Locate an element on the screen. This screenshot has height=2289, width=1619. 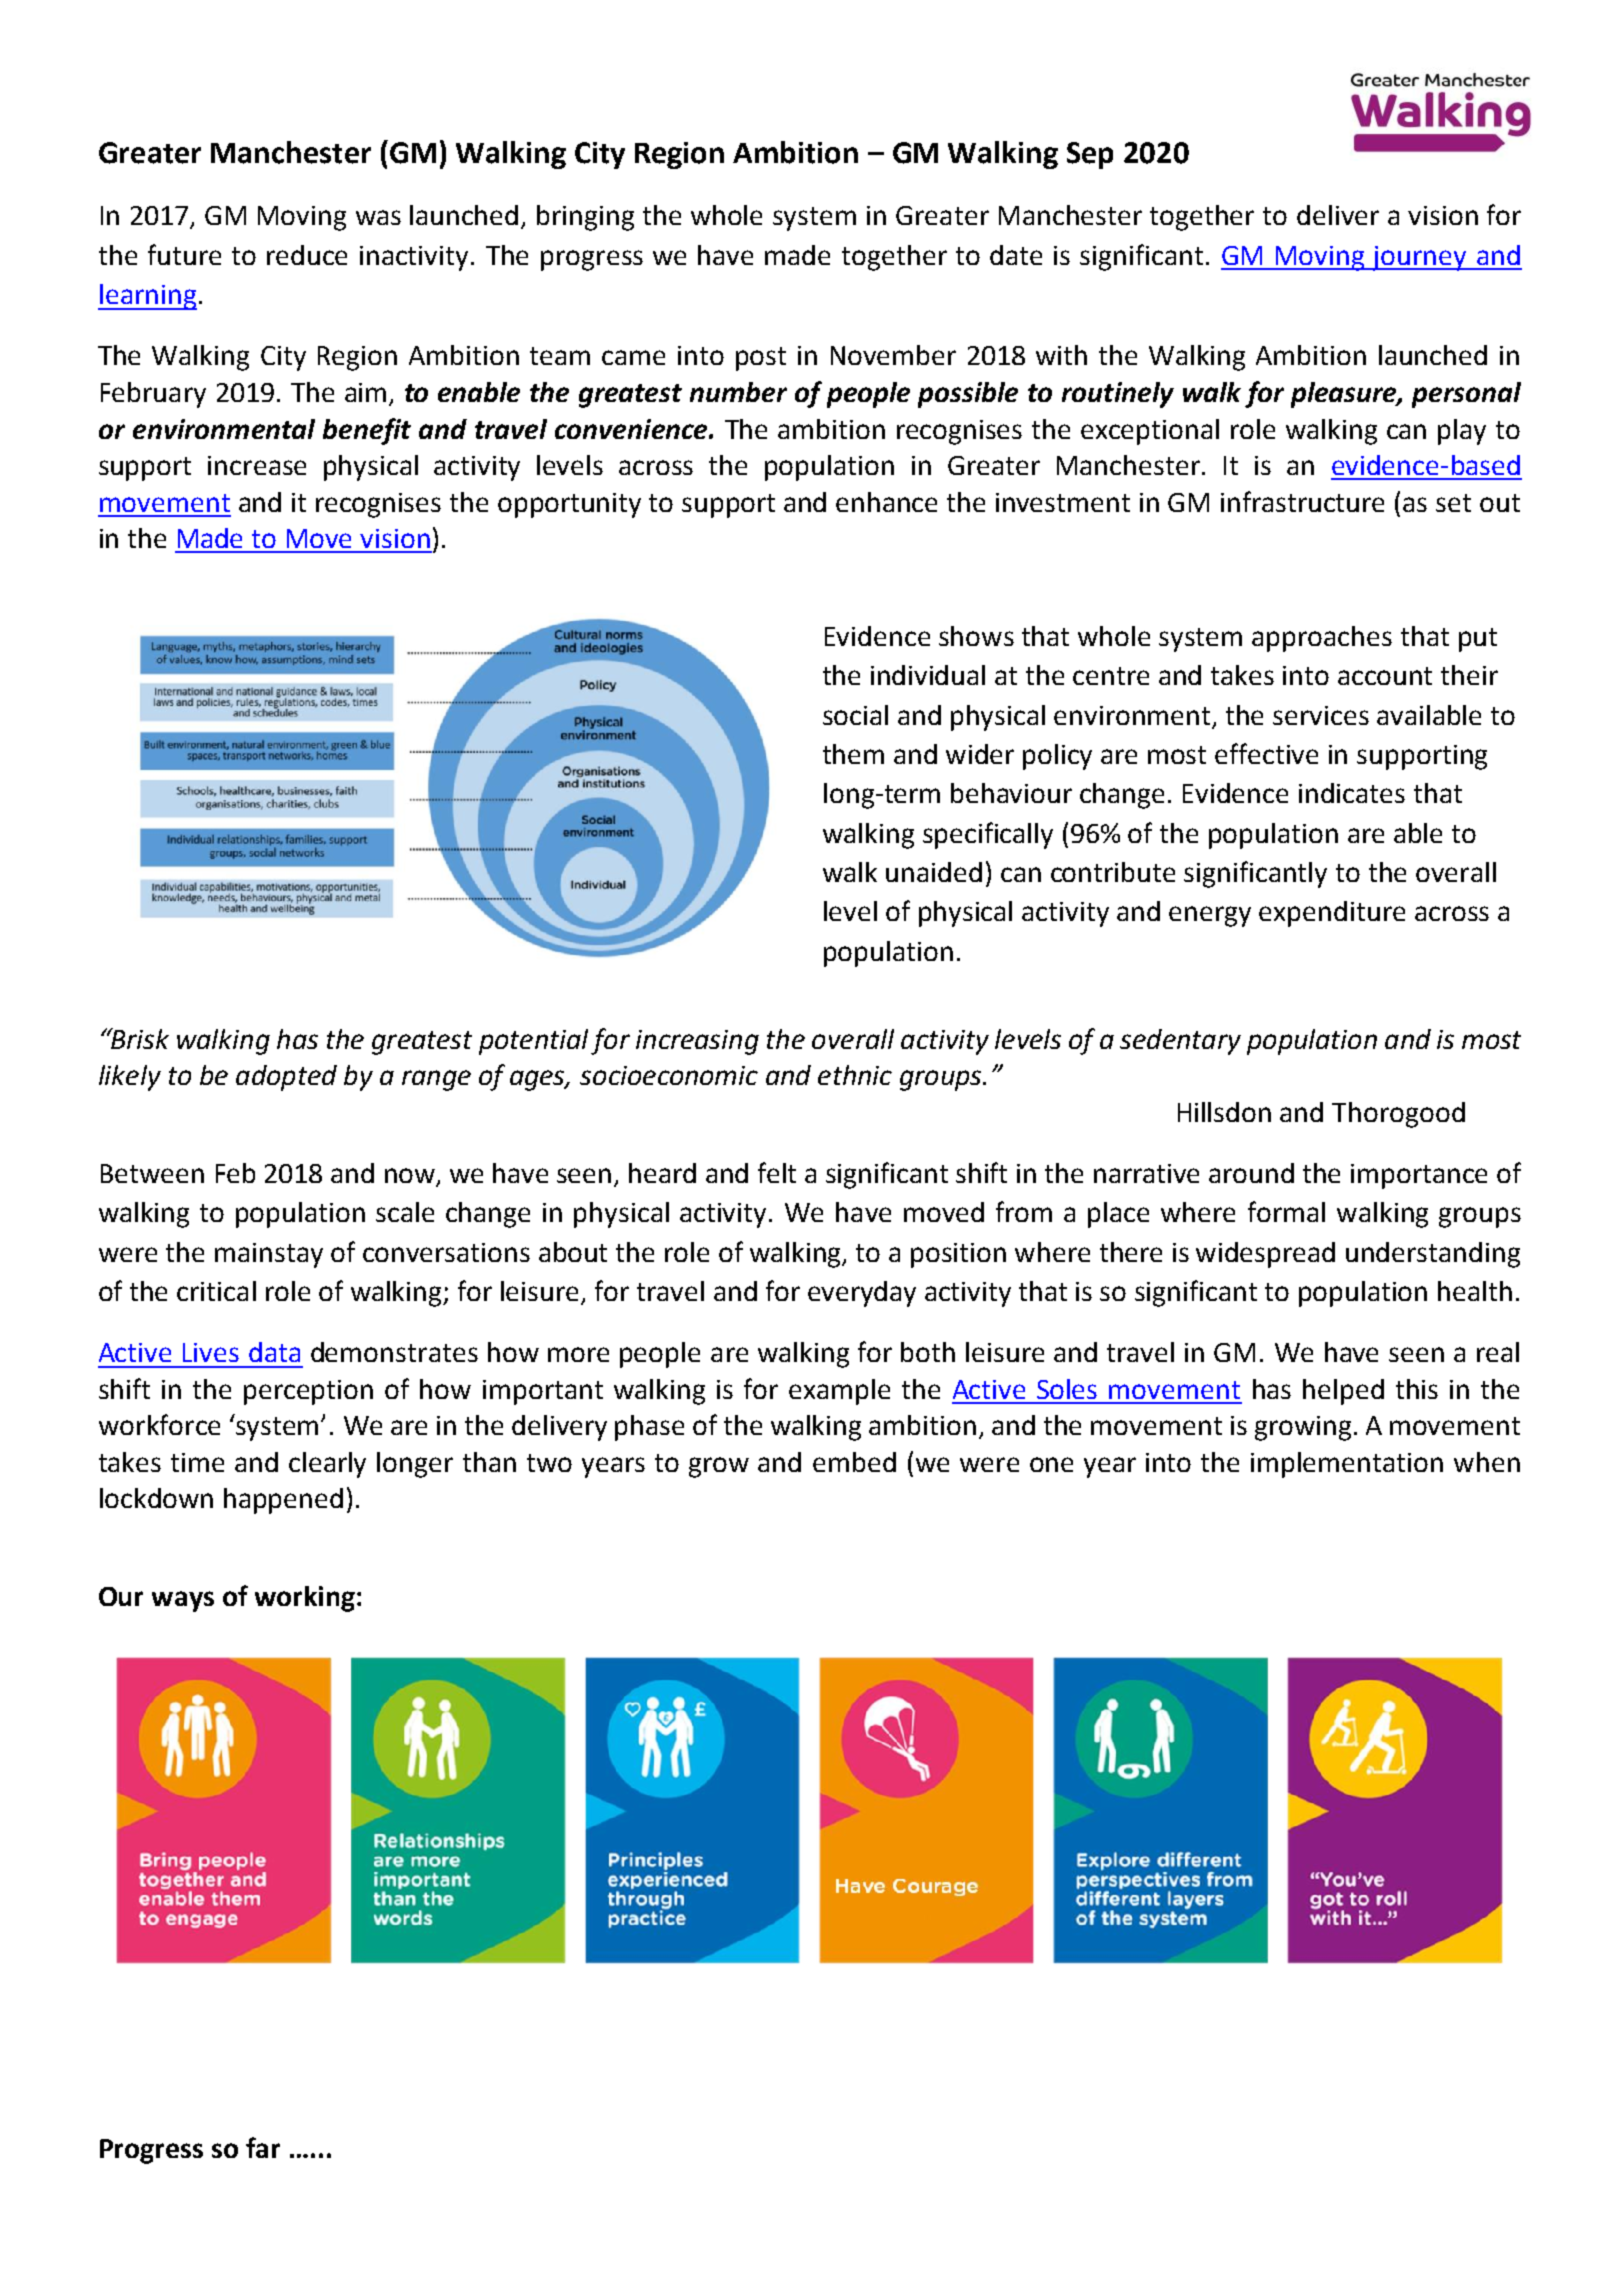
far is located at coordinates (263, 2147).
